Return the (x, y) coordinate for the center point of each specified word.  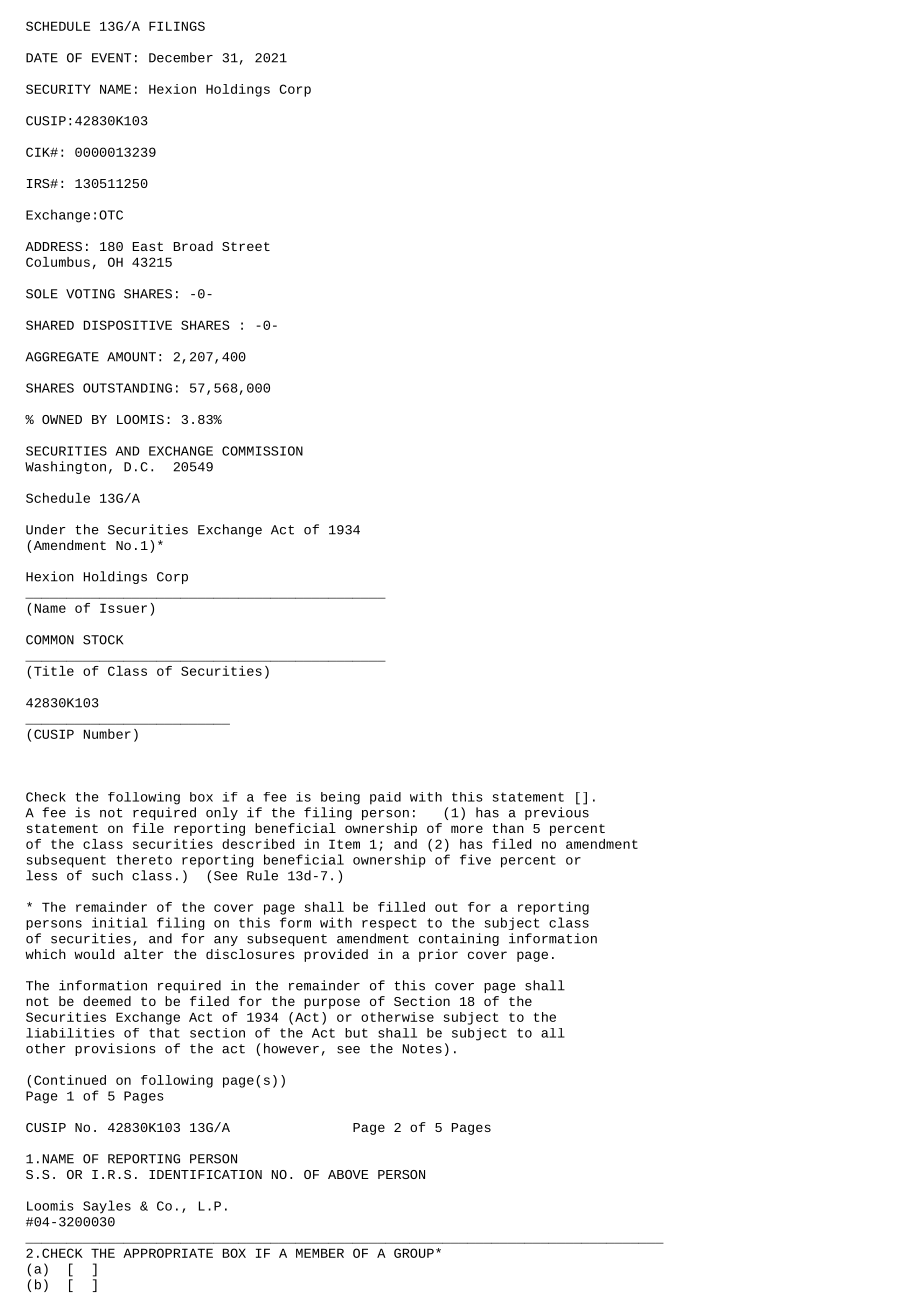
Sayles (107, 1207)
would (94, 954)
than (508, 828)
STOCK (103, 640)
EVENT (111, 58)
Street (246, 246)
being (340, 798)
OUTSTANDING (127, 388)
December (181, 57)
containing (459, 939)
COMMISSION (262, 451)
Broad (193, 246)
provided (336, 955)
